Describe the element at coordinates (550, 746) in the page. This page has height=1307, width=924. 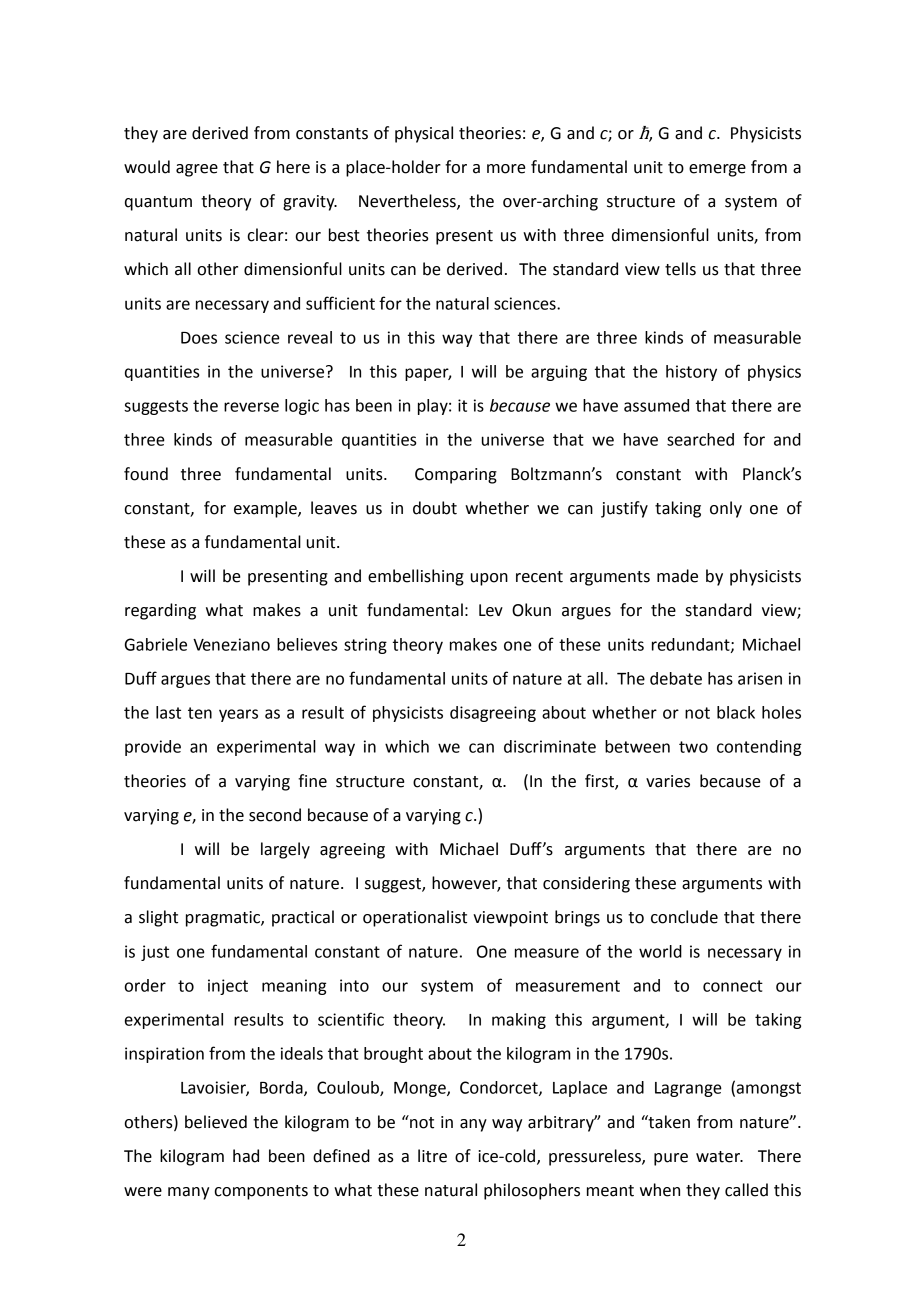
I see `discriminate` at that location.
